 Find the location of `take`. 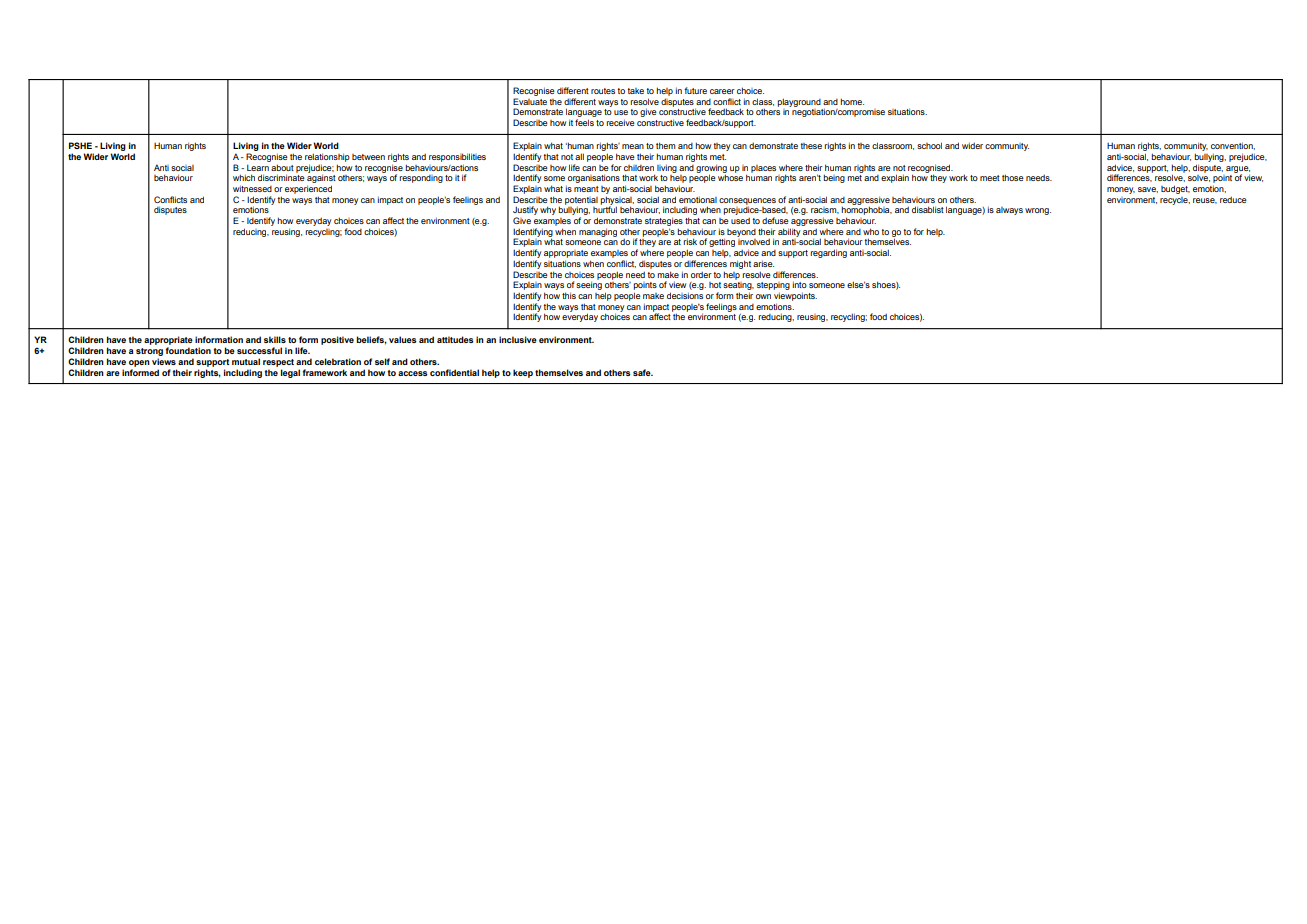

take is located at coordinates (636, 91).
